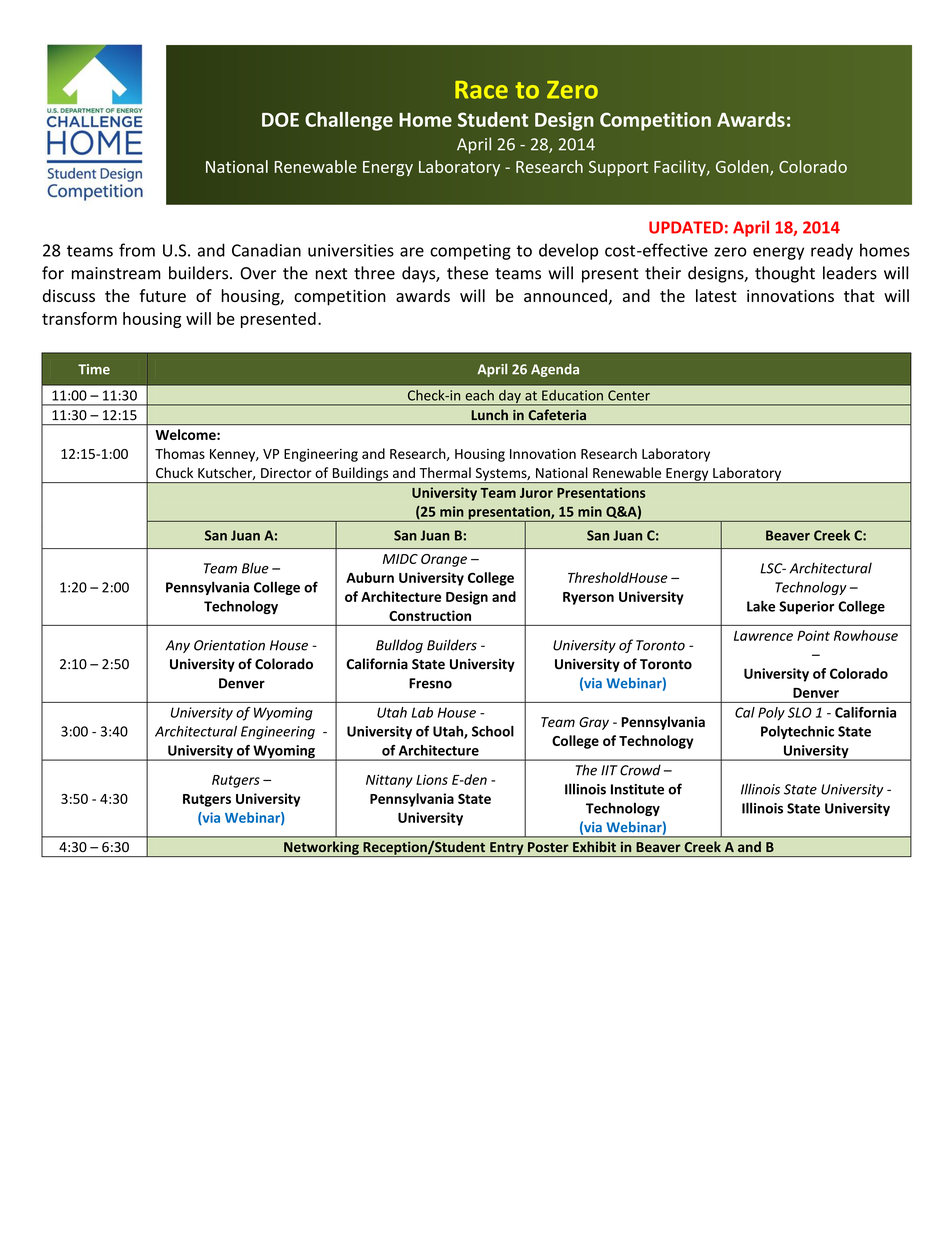  Describe the element at coordinates (445, 472) in the screenshot. I see `Thermal` at that location.
